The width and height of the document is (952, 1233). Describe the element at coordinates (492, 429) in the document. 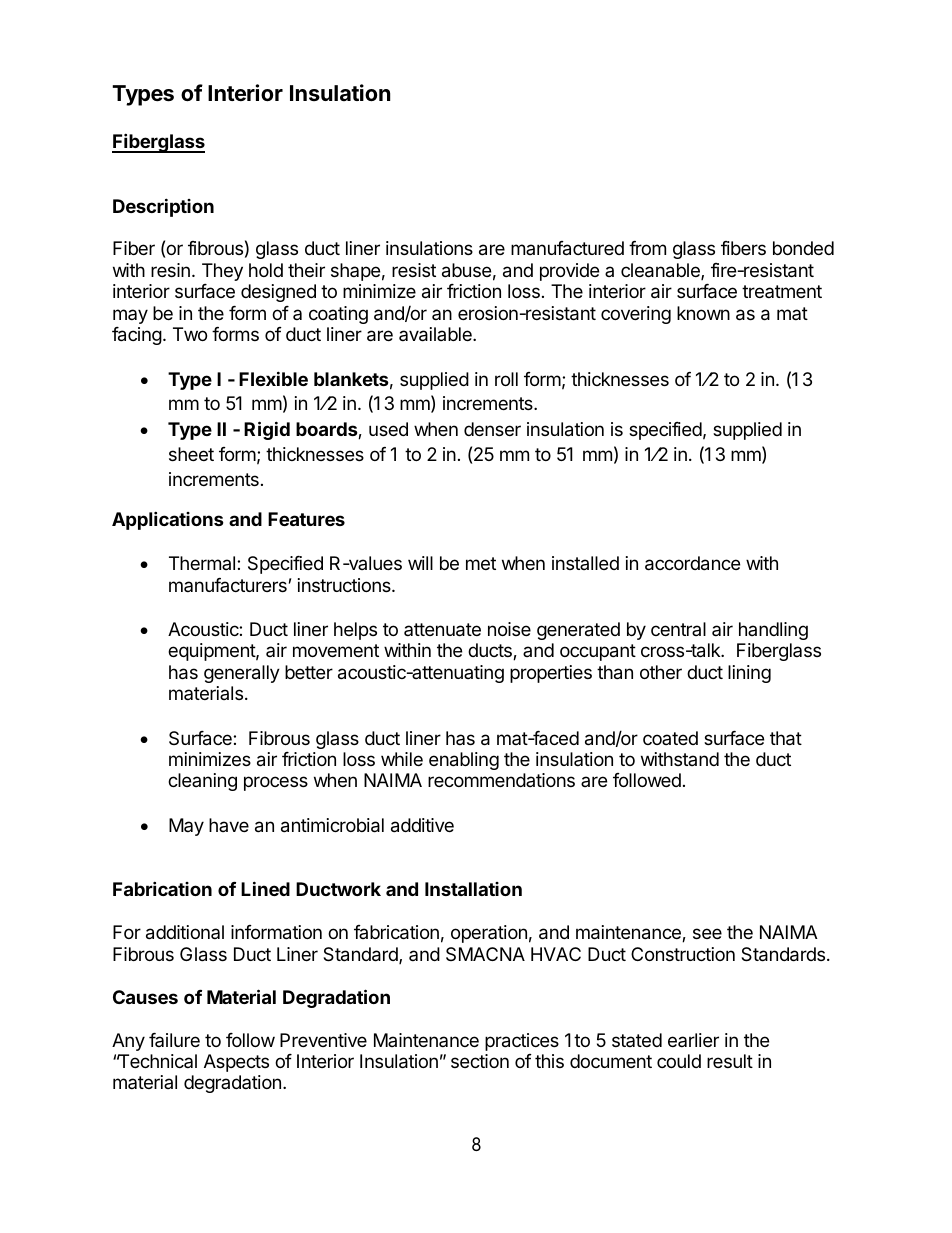

I see `denser` at that location.
